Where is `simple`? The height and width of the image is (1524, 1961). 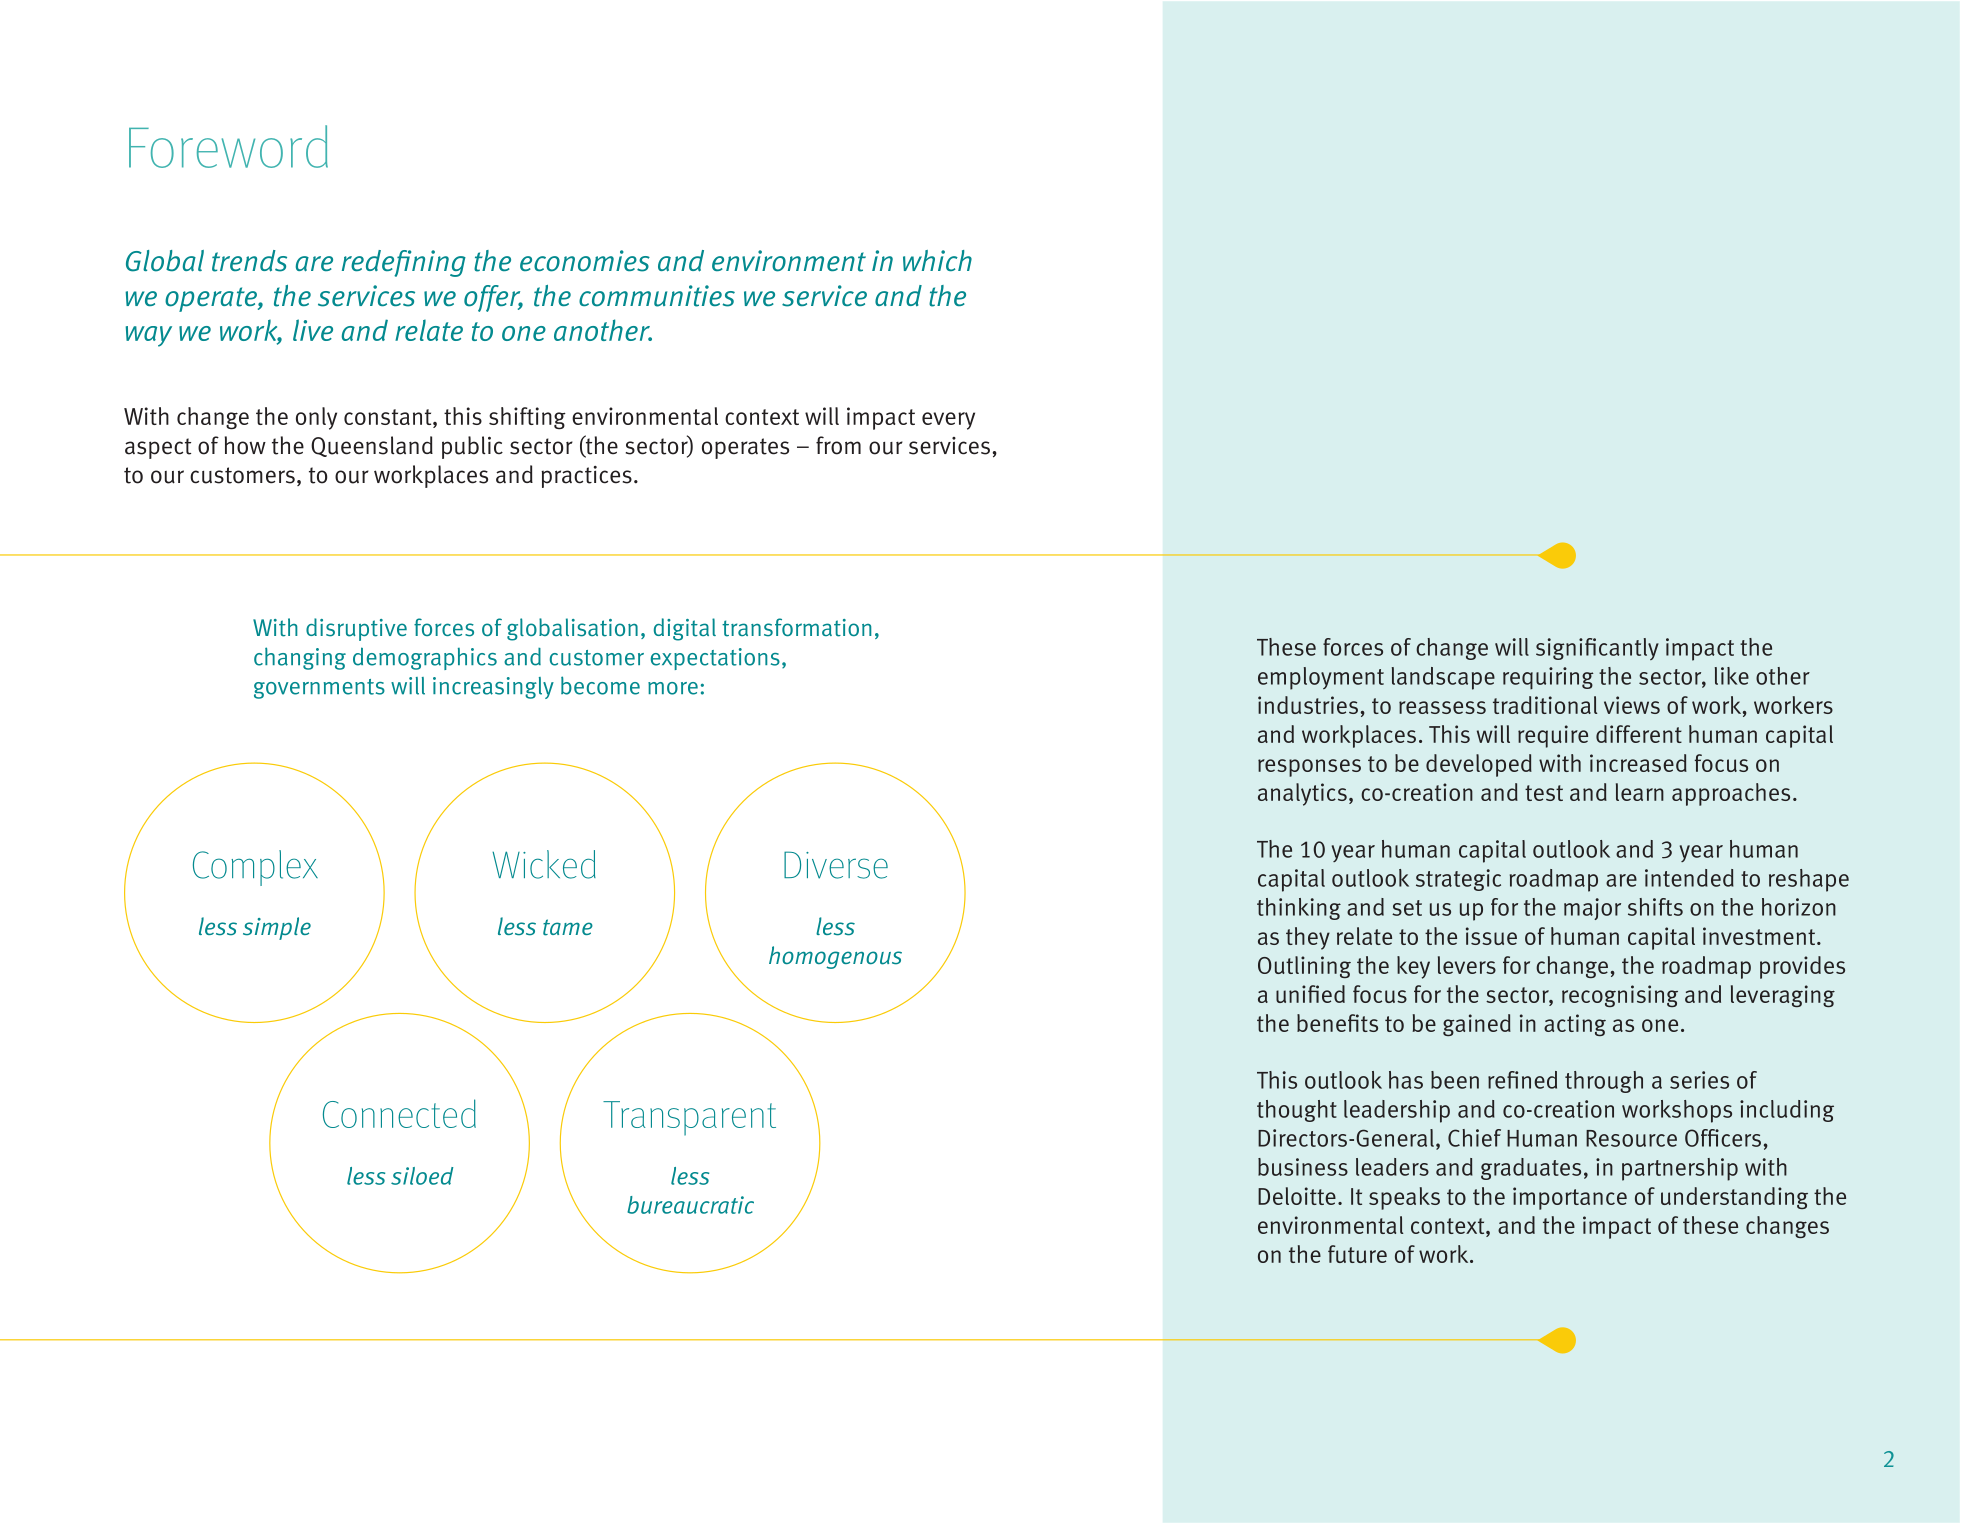
simple is located at coordinates (277, 928).
